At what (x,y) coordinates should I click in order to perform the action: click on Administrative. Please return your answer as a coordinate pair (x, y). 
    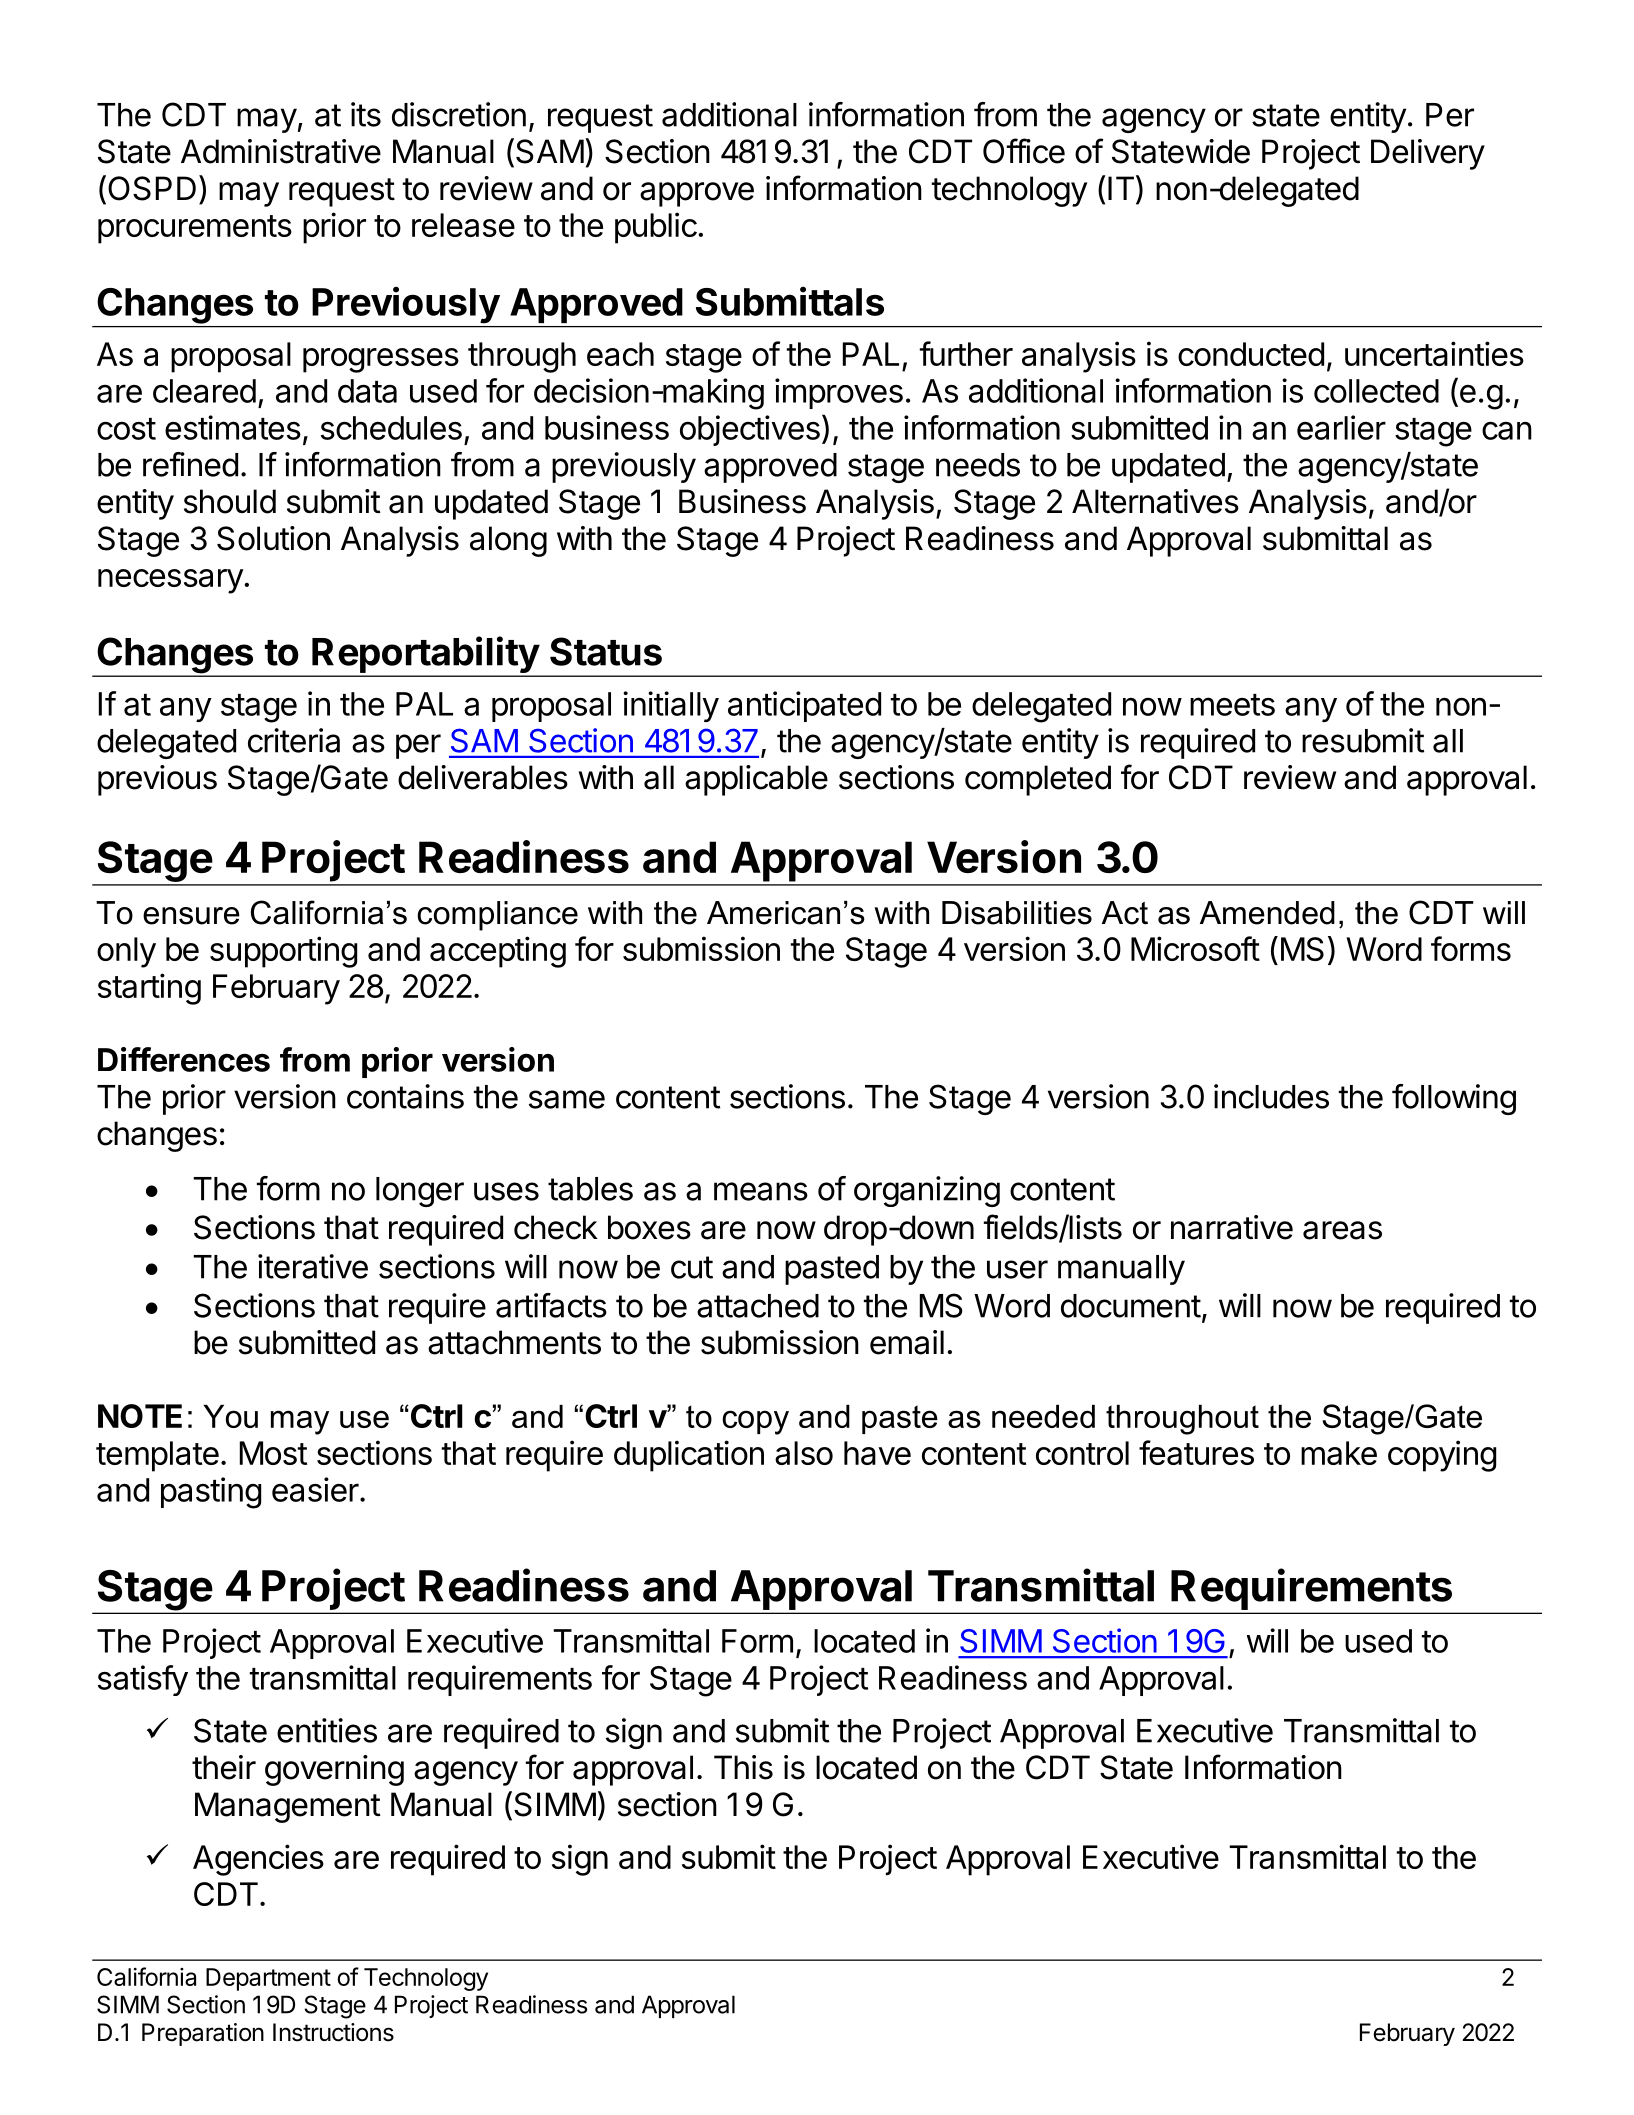
    Looking at the image, I should click on (281, 151).
